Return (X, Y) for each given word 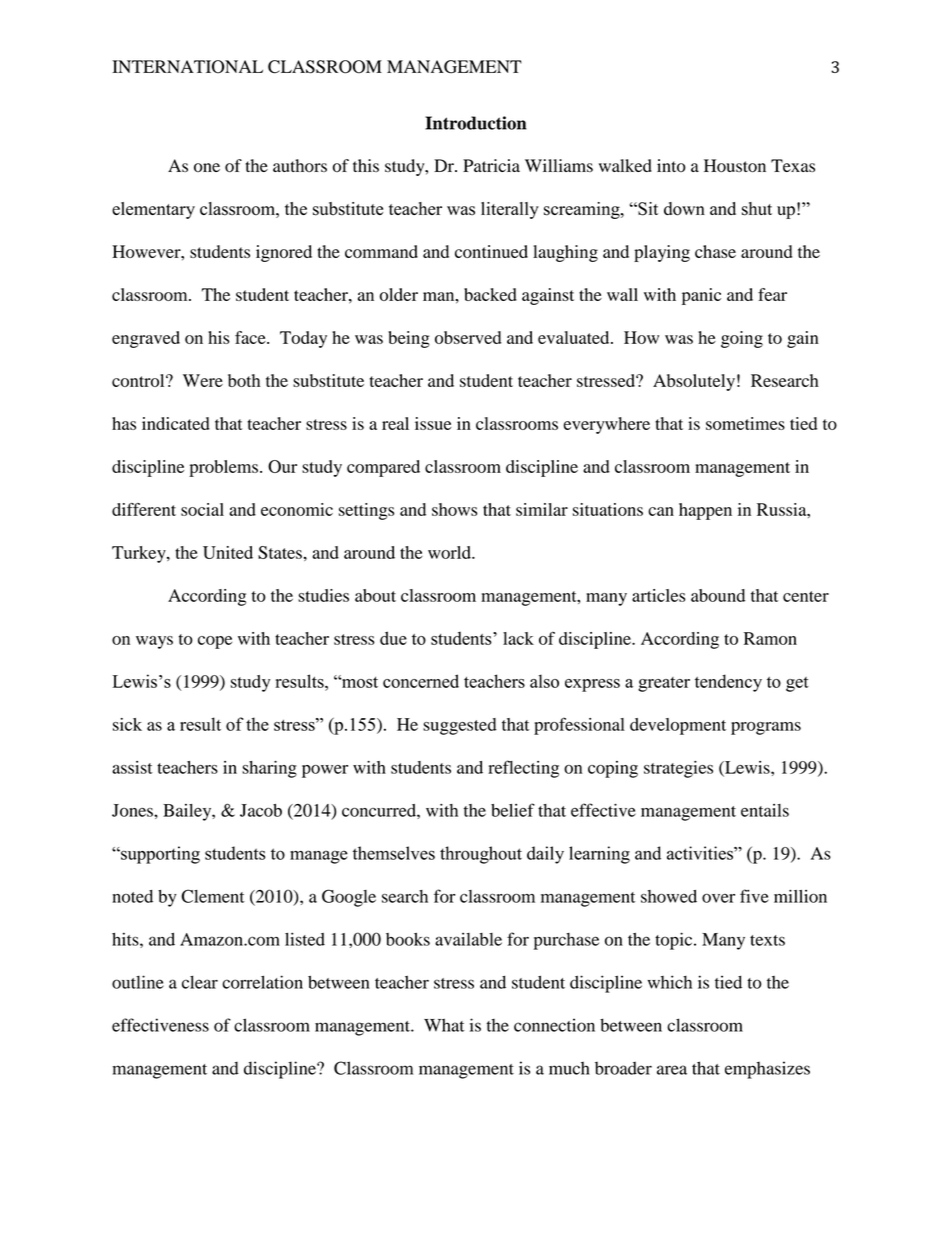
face (251, 337)
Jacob (261, 810)
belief (513, 810)
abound (718, 595)
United (228, 552)
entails (765, 810)
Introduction (475, 123)
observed (468, 337)
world (450, 552)
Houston (735, 166)
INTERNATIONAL (187, 67)
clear (200, 982)
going (742, 339)
